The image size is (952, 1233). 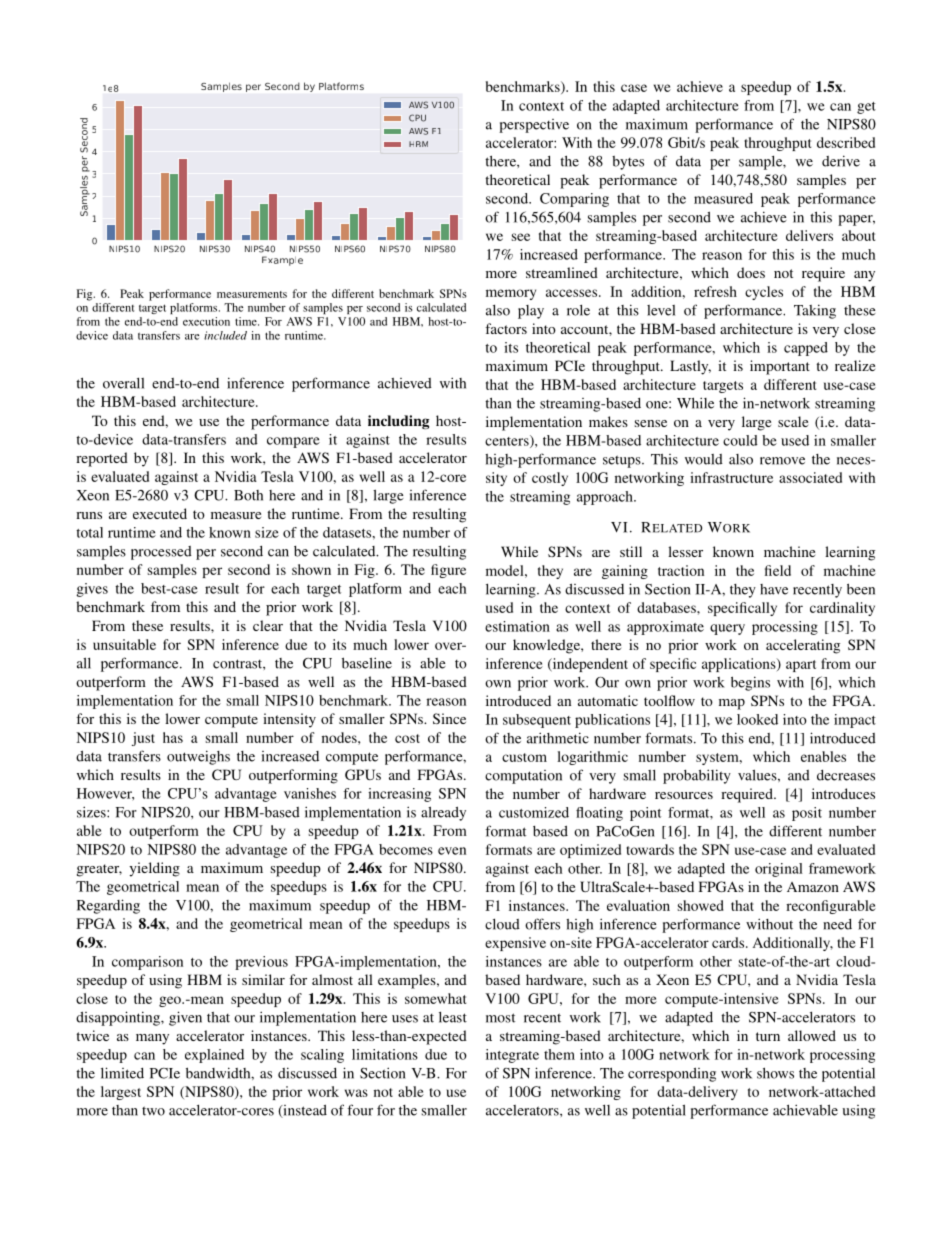 I want to click on explained, so click(x=214, y=1056).
